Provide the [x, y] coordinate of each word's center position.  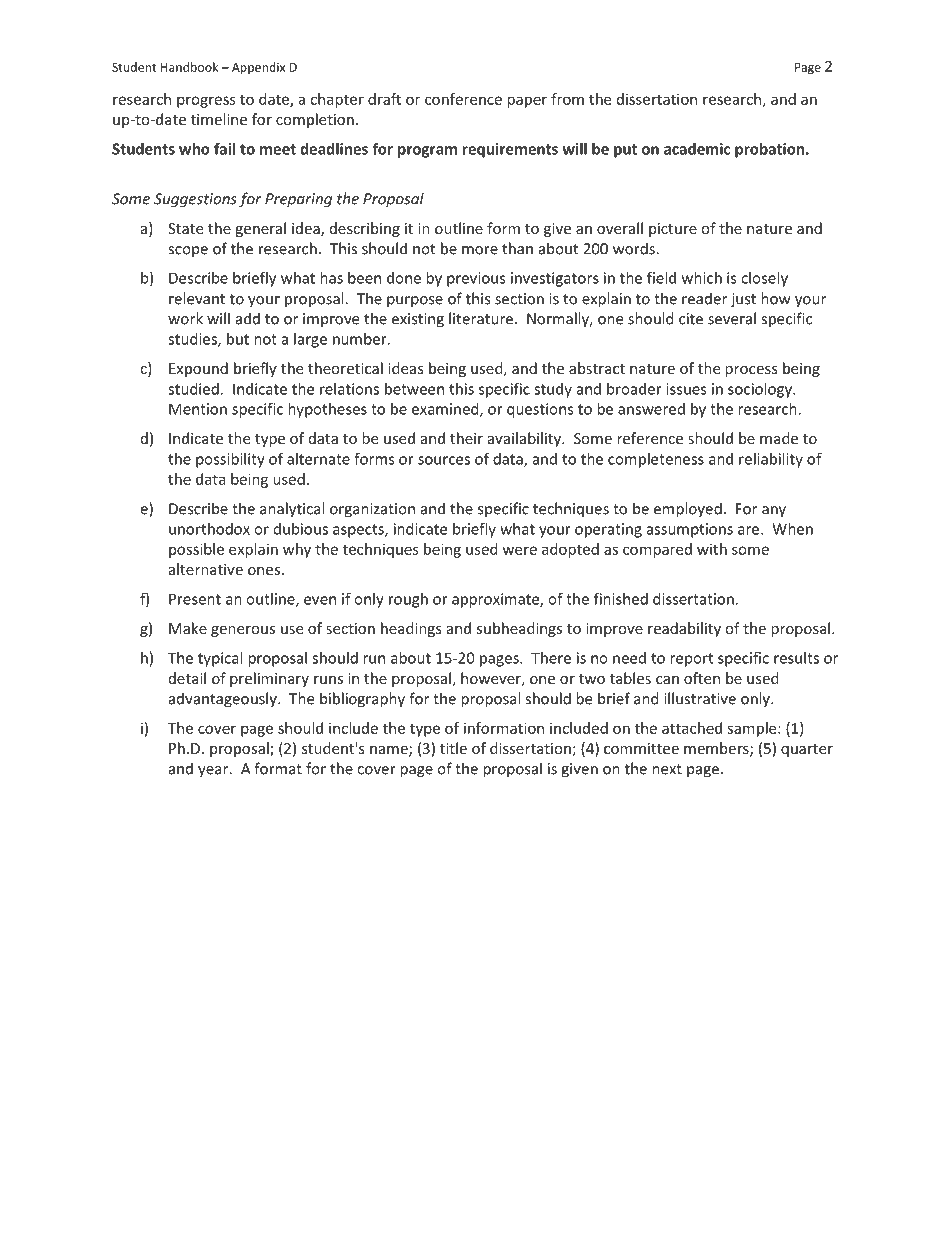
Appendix [258, 68]
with [712, 549]
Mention [198, 409]
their [466, 438]
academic [697, 149]
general [260, 229]
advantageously [224, 700]
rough [408, 600]
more [480, 250]
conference [463, 99]
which [702, 278]
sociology [761, 390]
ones [264, 571]
